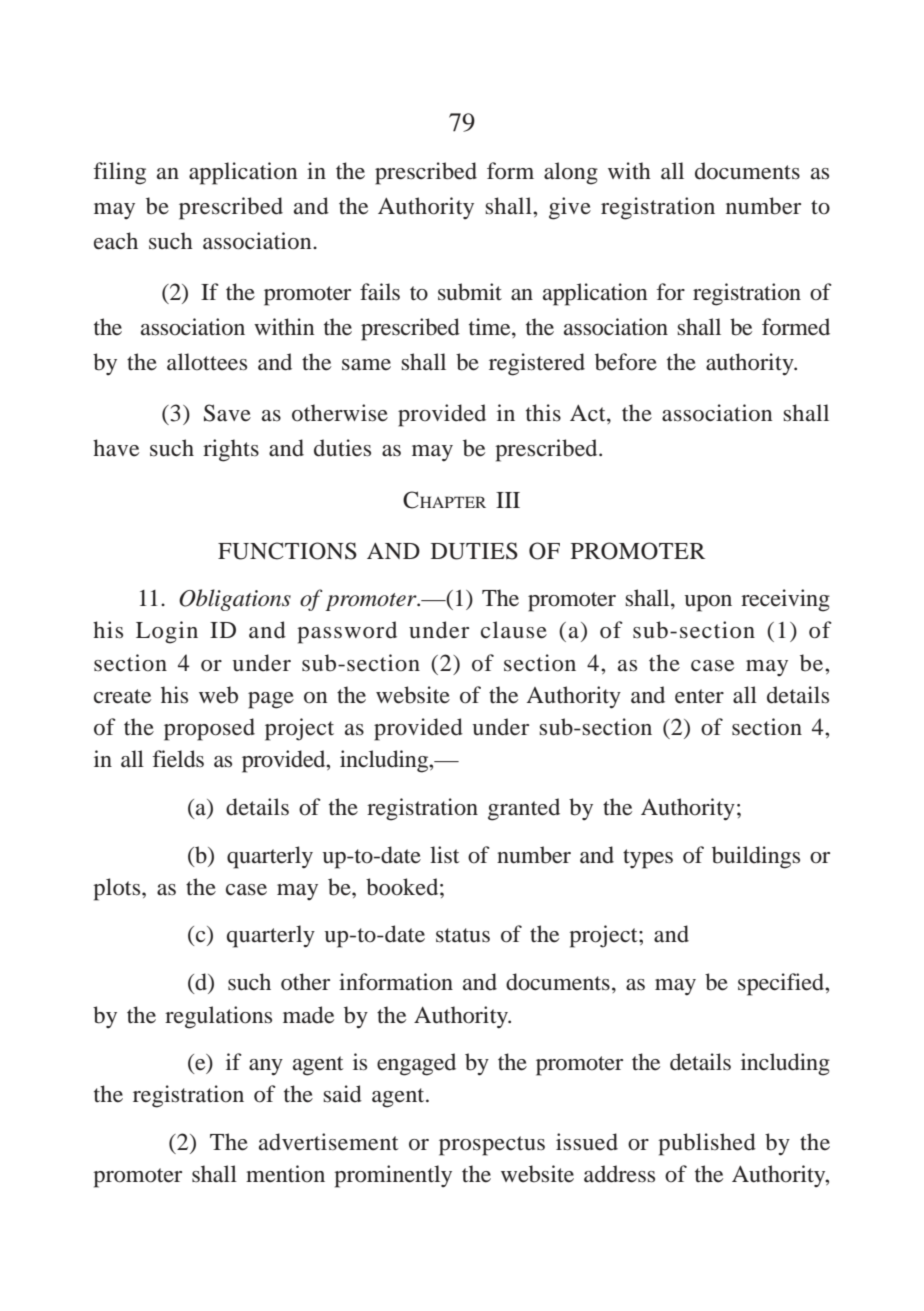 Image resolution: width=924 pixels, height=1311 pixels. What do you see at coordinates (570, 208) in the screenshot?
I see `give` at bounding box center [570, 208].
